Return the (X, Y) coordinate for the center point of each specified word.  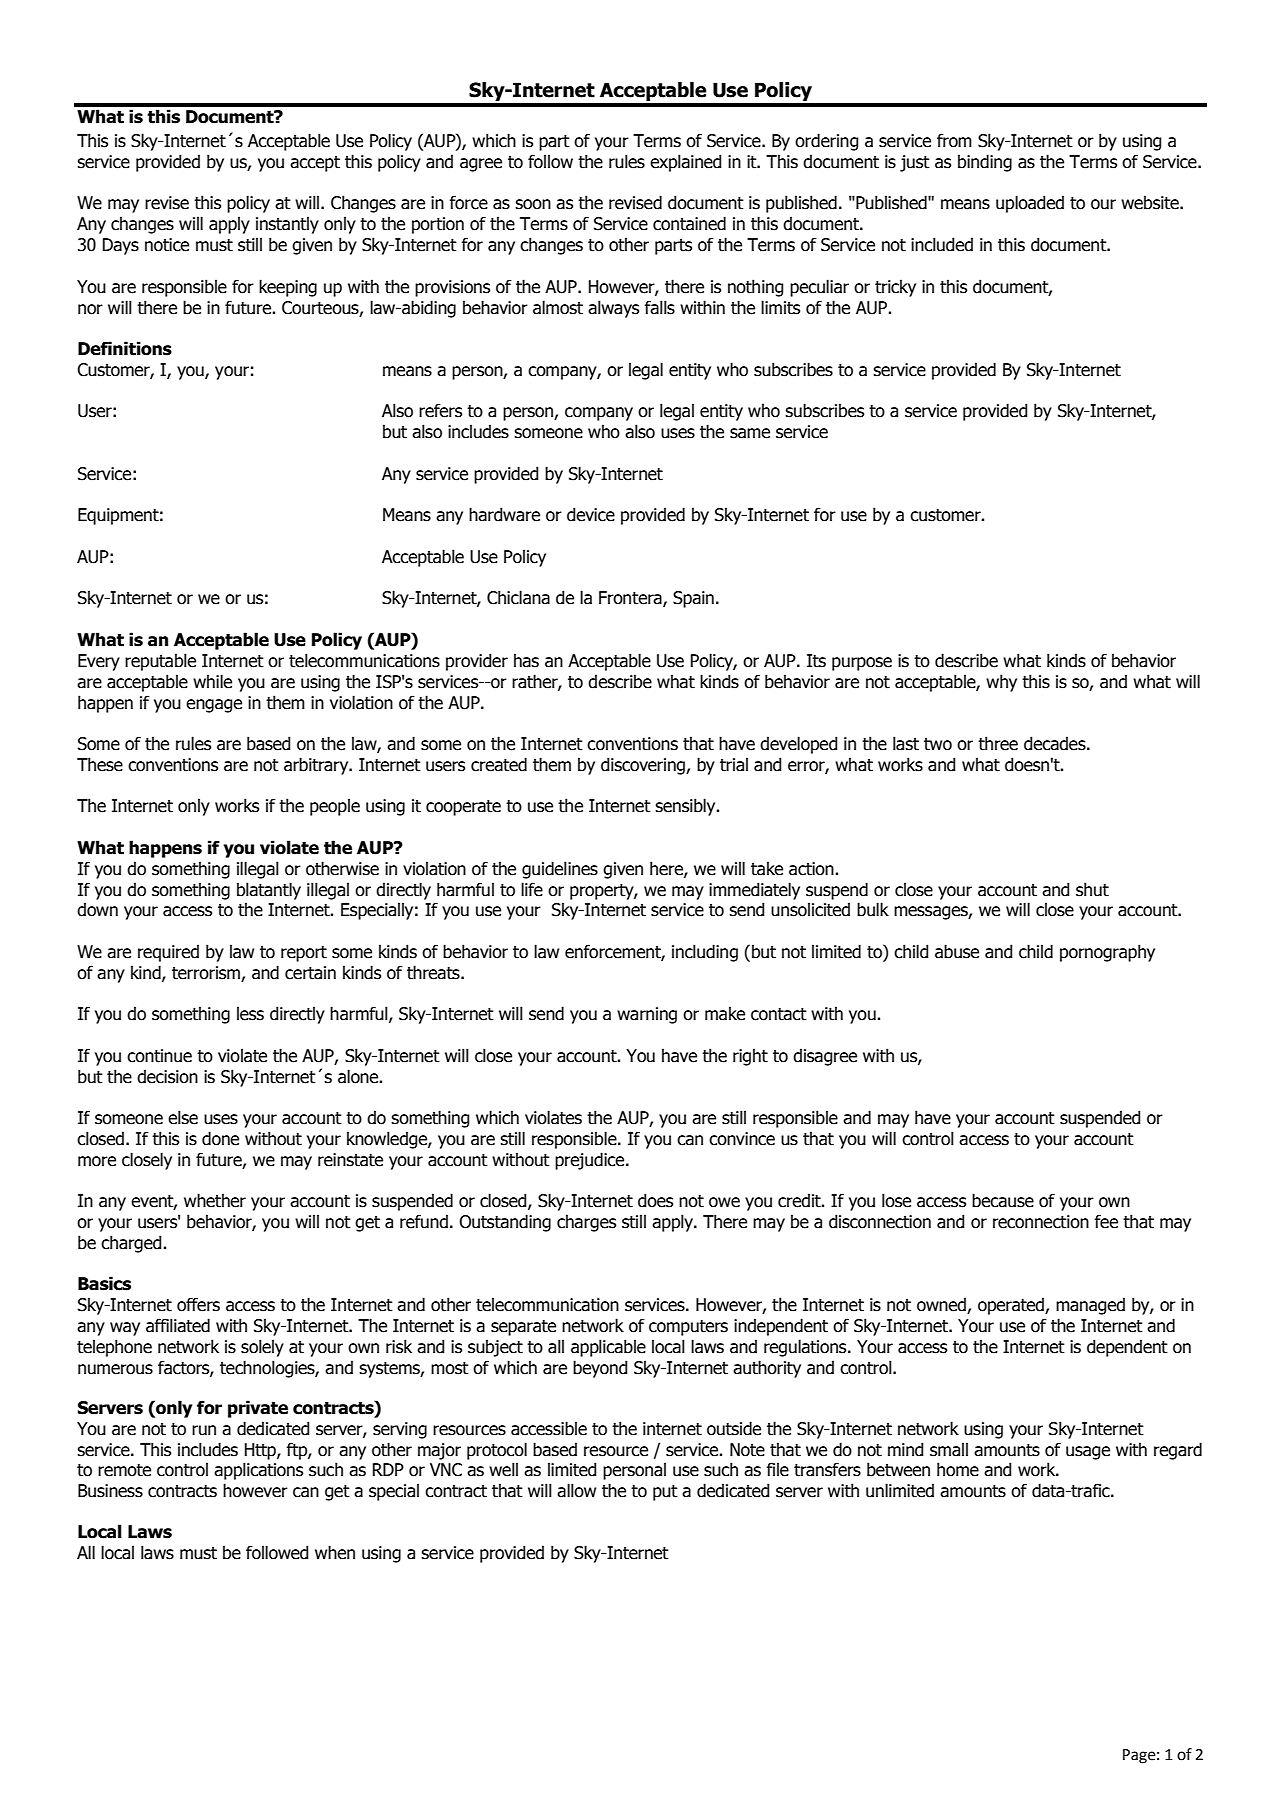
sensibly (686, 807)
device (591, 514)
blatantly (269, 891)
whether (215, 1200)
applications (258, 1471)
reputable (160, 662)
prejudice (591, 1161)
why (1001, 683)
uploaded (1030, 204)
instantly (287, 225)
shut (1092, 889)
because (1003, 1200)
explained (686, 163)
